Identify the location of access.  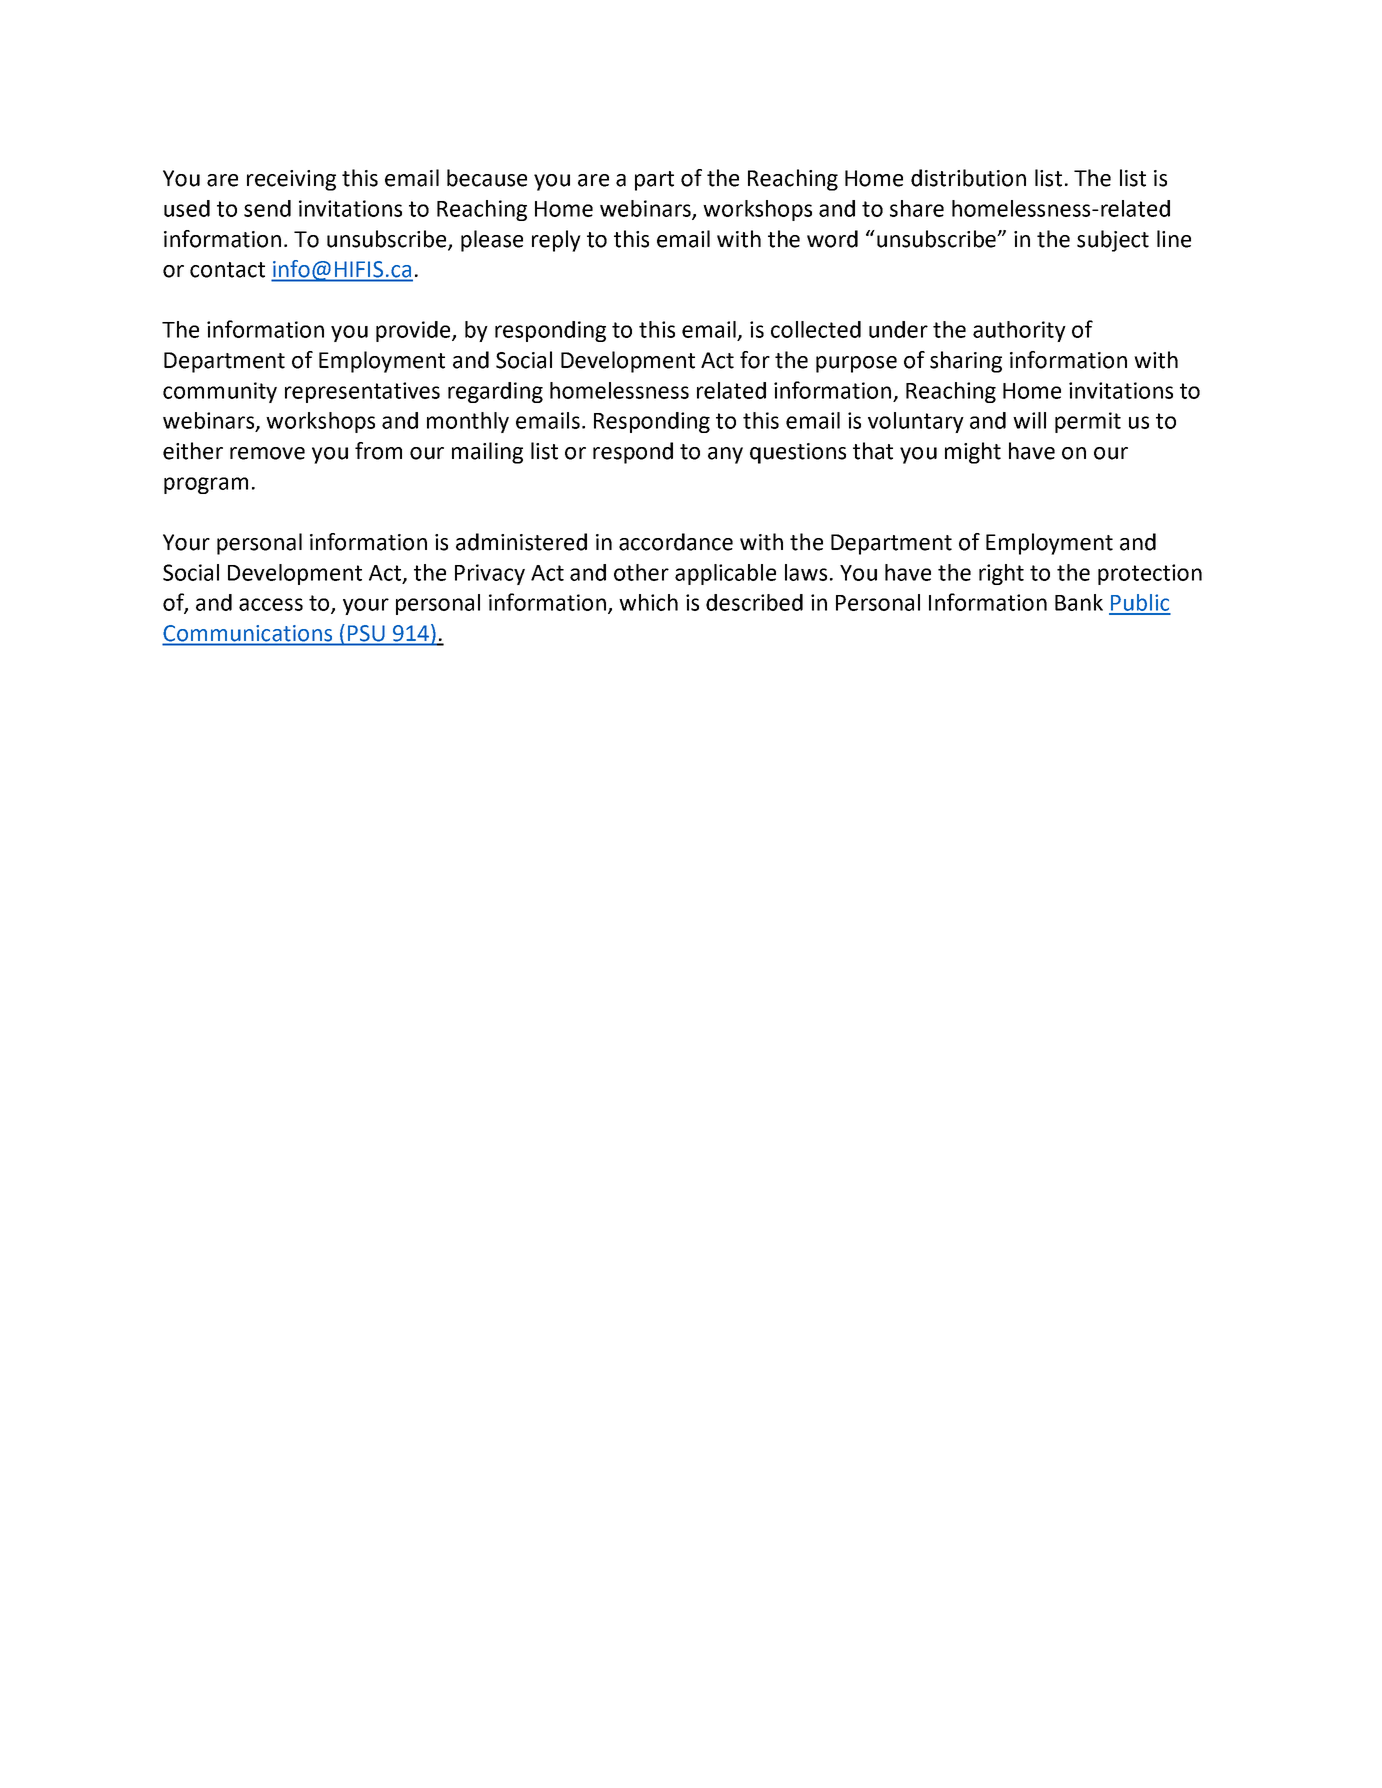
(271, 604).
